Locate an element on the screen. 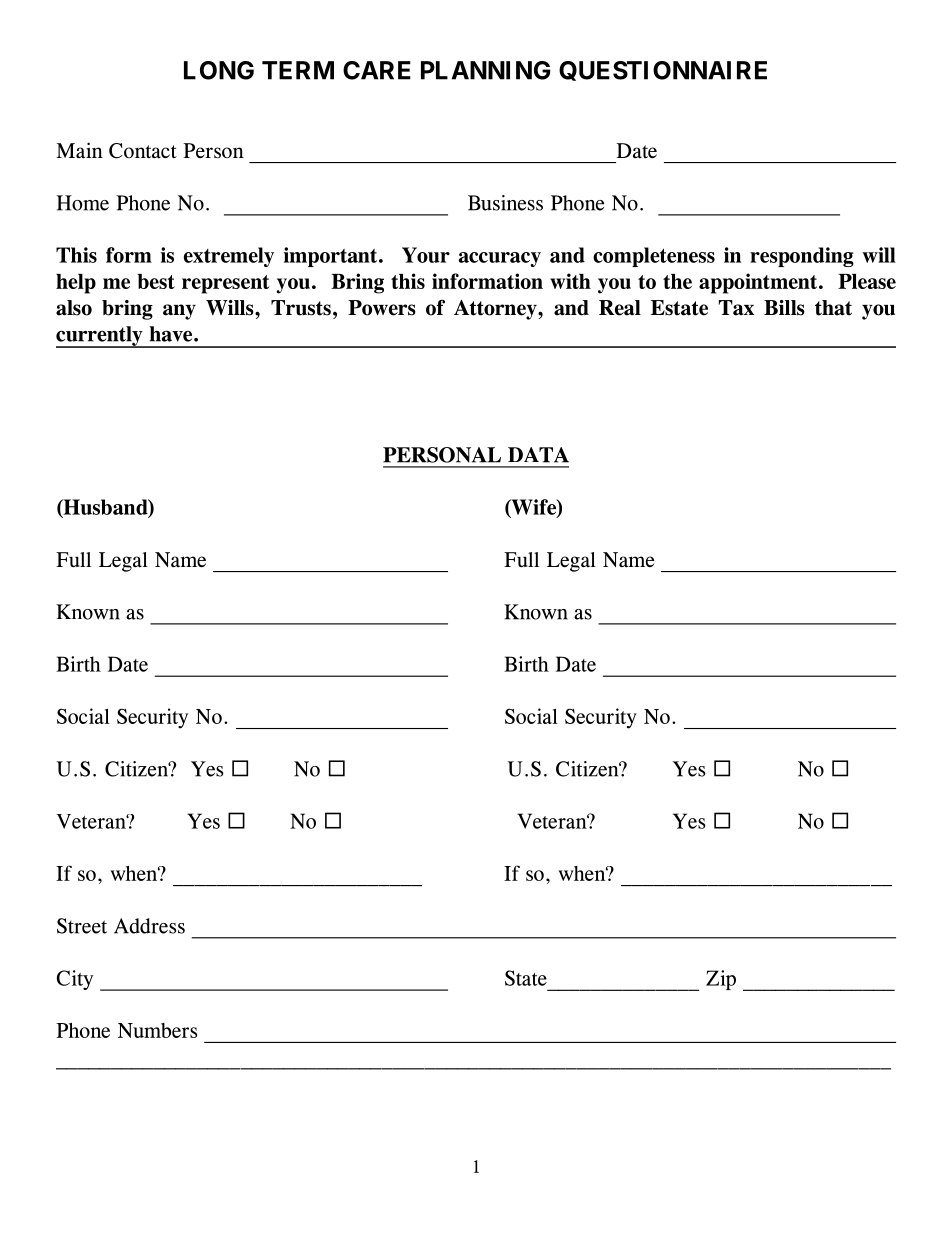  DATA is located at coordinates (538, 455).
